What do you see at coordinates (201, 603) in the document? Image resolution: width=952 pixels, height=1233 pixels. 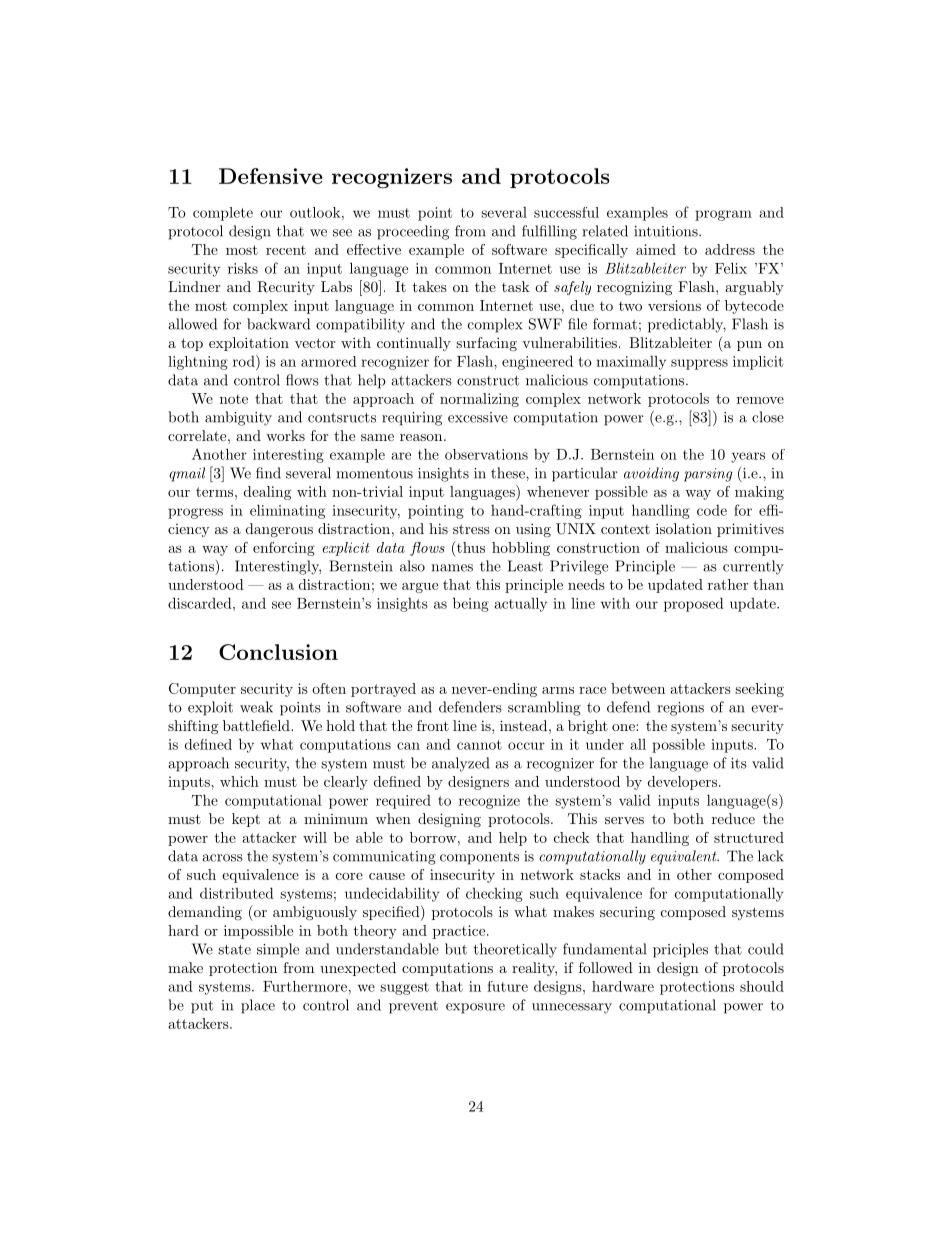 I see `discarded` at bounding box center [201, 603].
